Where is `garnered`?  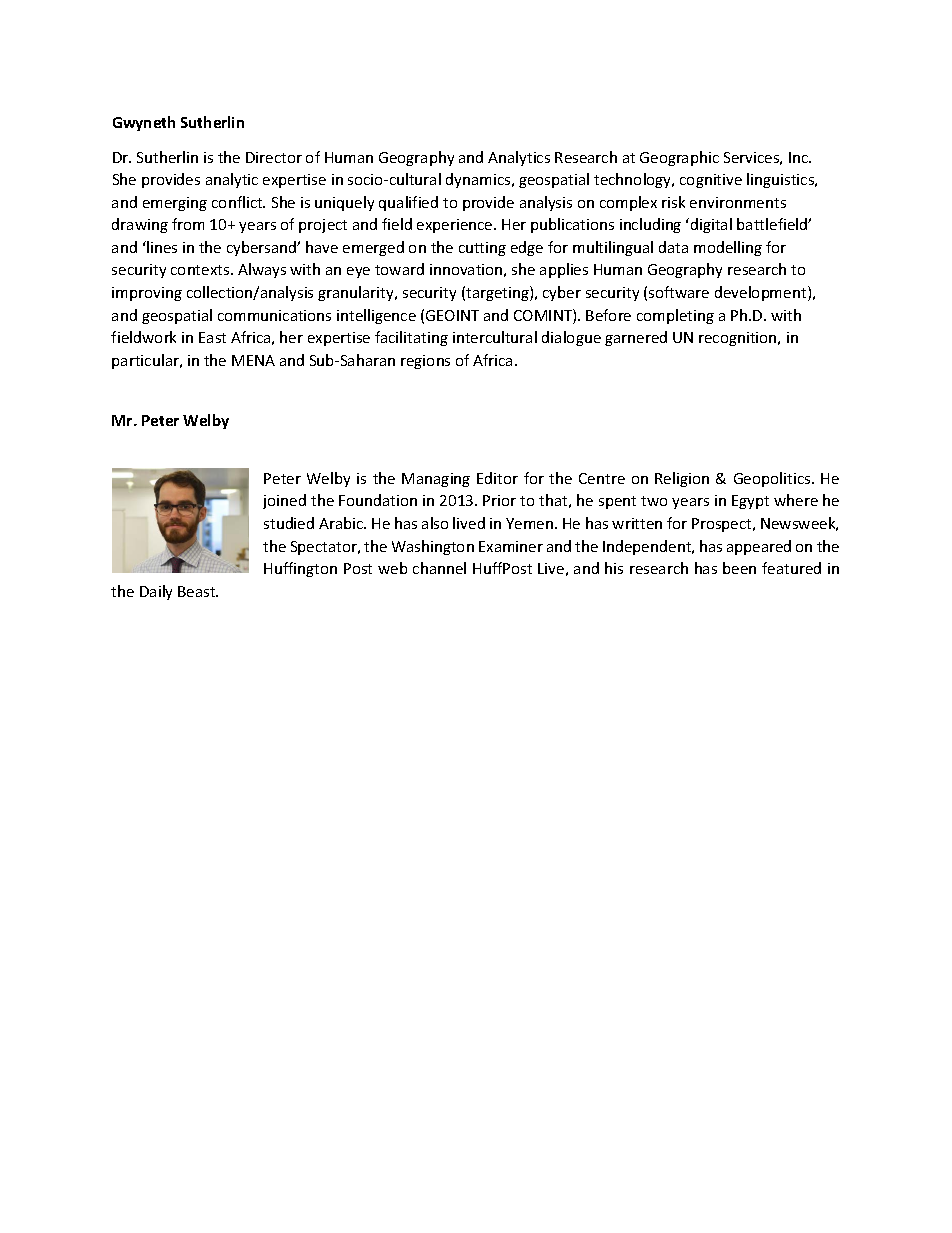
garnered is located at coordinates (636, 338).
